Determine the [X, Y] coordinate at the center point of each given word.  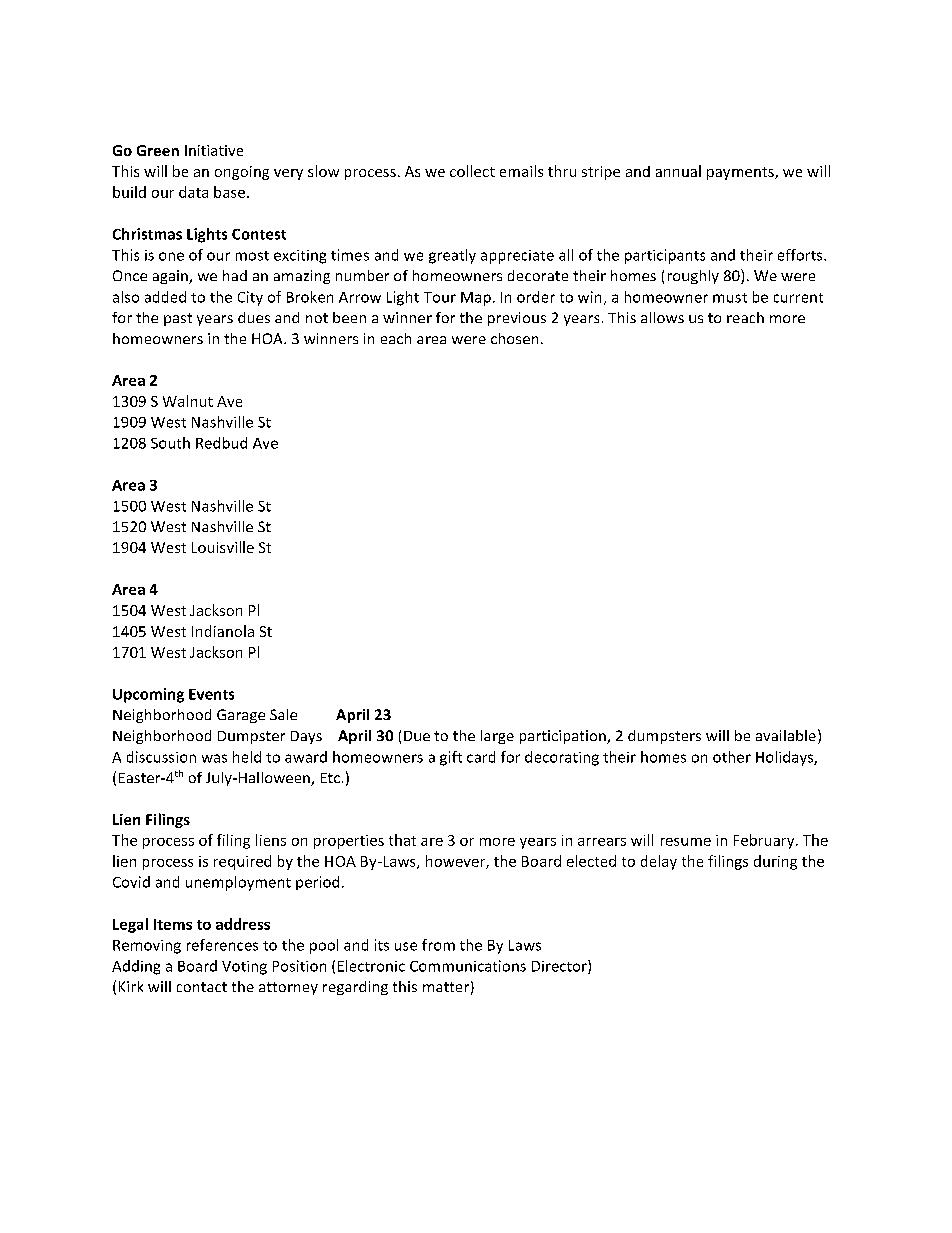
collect [472, 171]
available [786, 735]
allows [662, 317]
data [193, 192]
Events [211, 694]
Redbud [221, 443]
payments [741, 173]
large [497, 737]
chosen [514, 338]
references [222, 945]
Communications [468, 966]
